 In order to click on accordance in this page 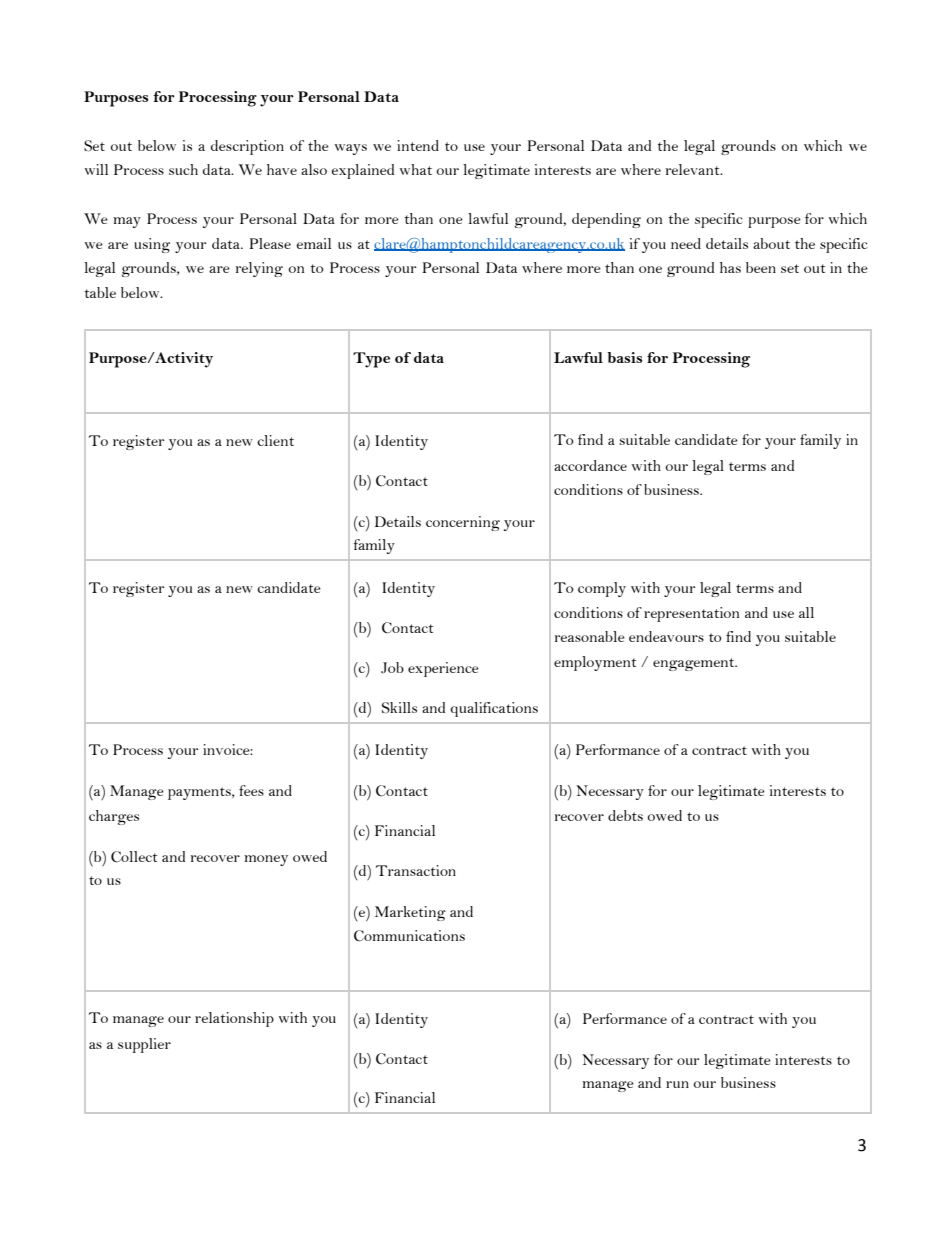, I will do `click(590, 465)`.
